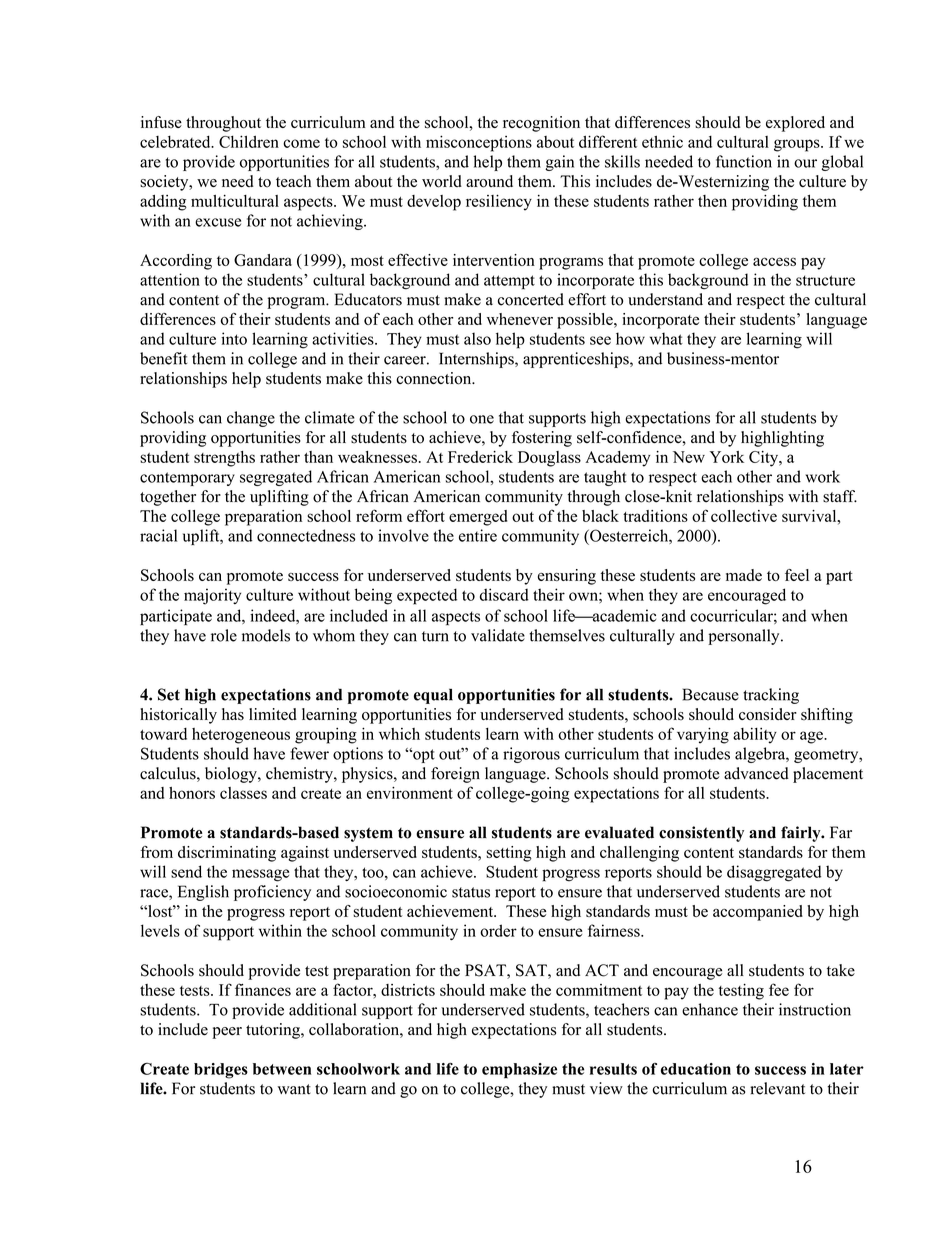 This screenshot has width=952, height=1233. I want to click on Frederick, so click(480, 457).
